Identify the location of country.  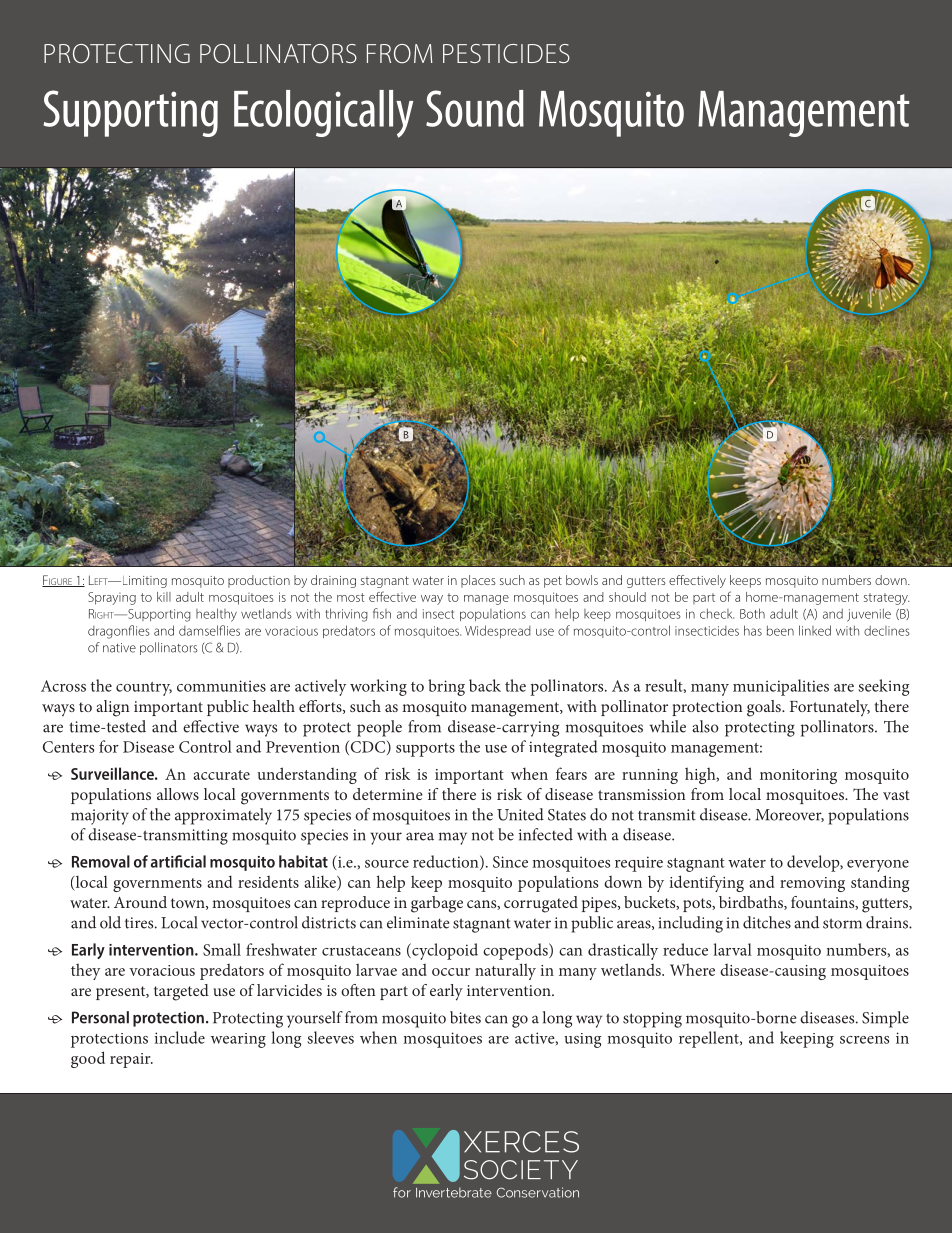
(144, 689).
